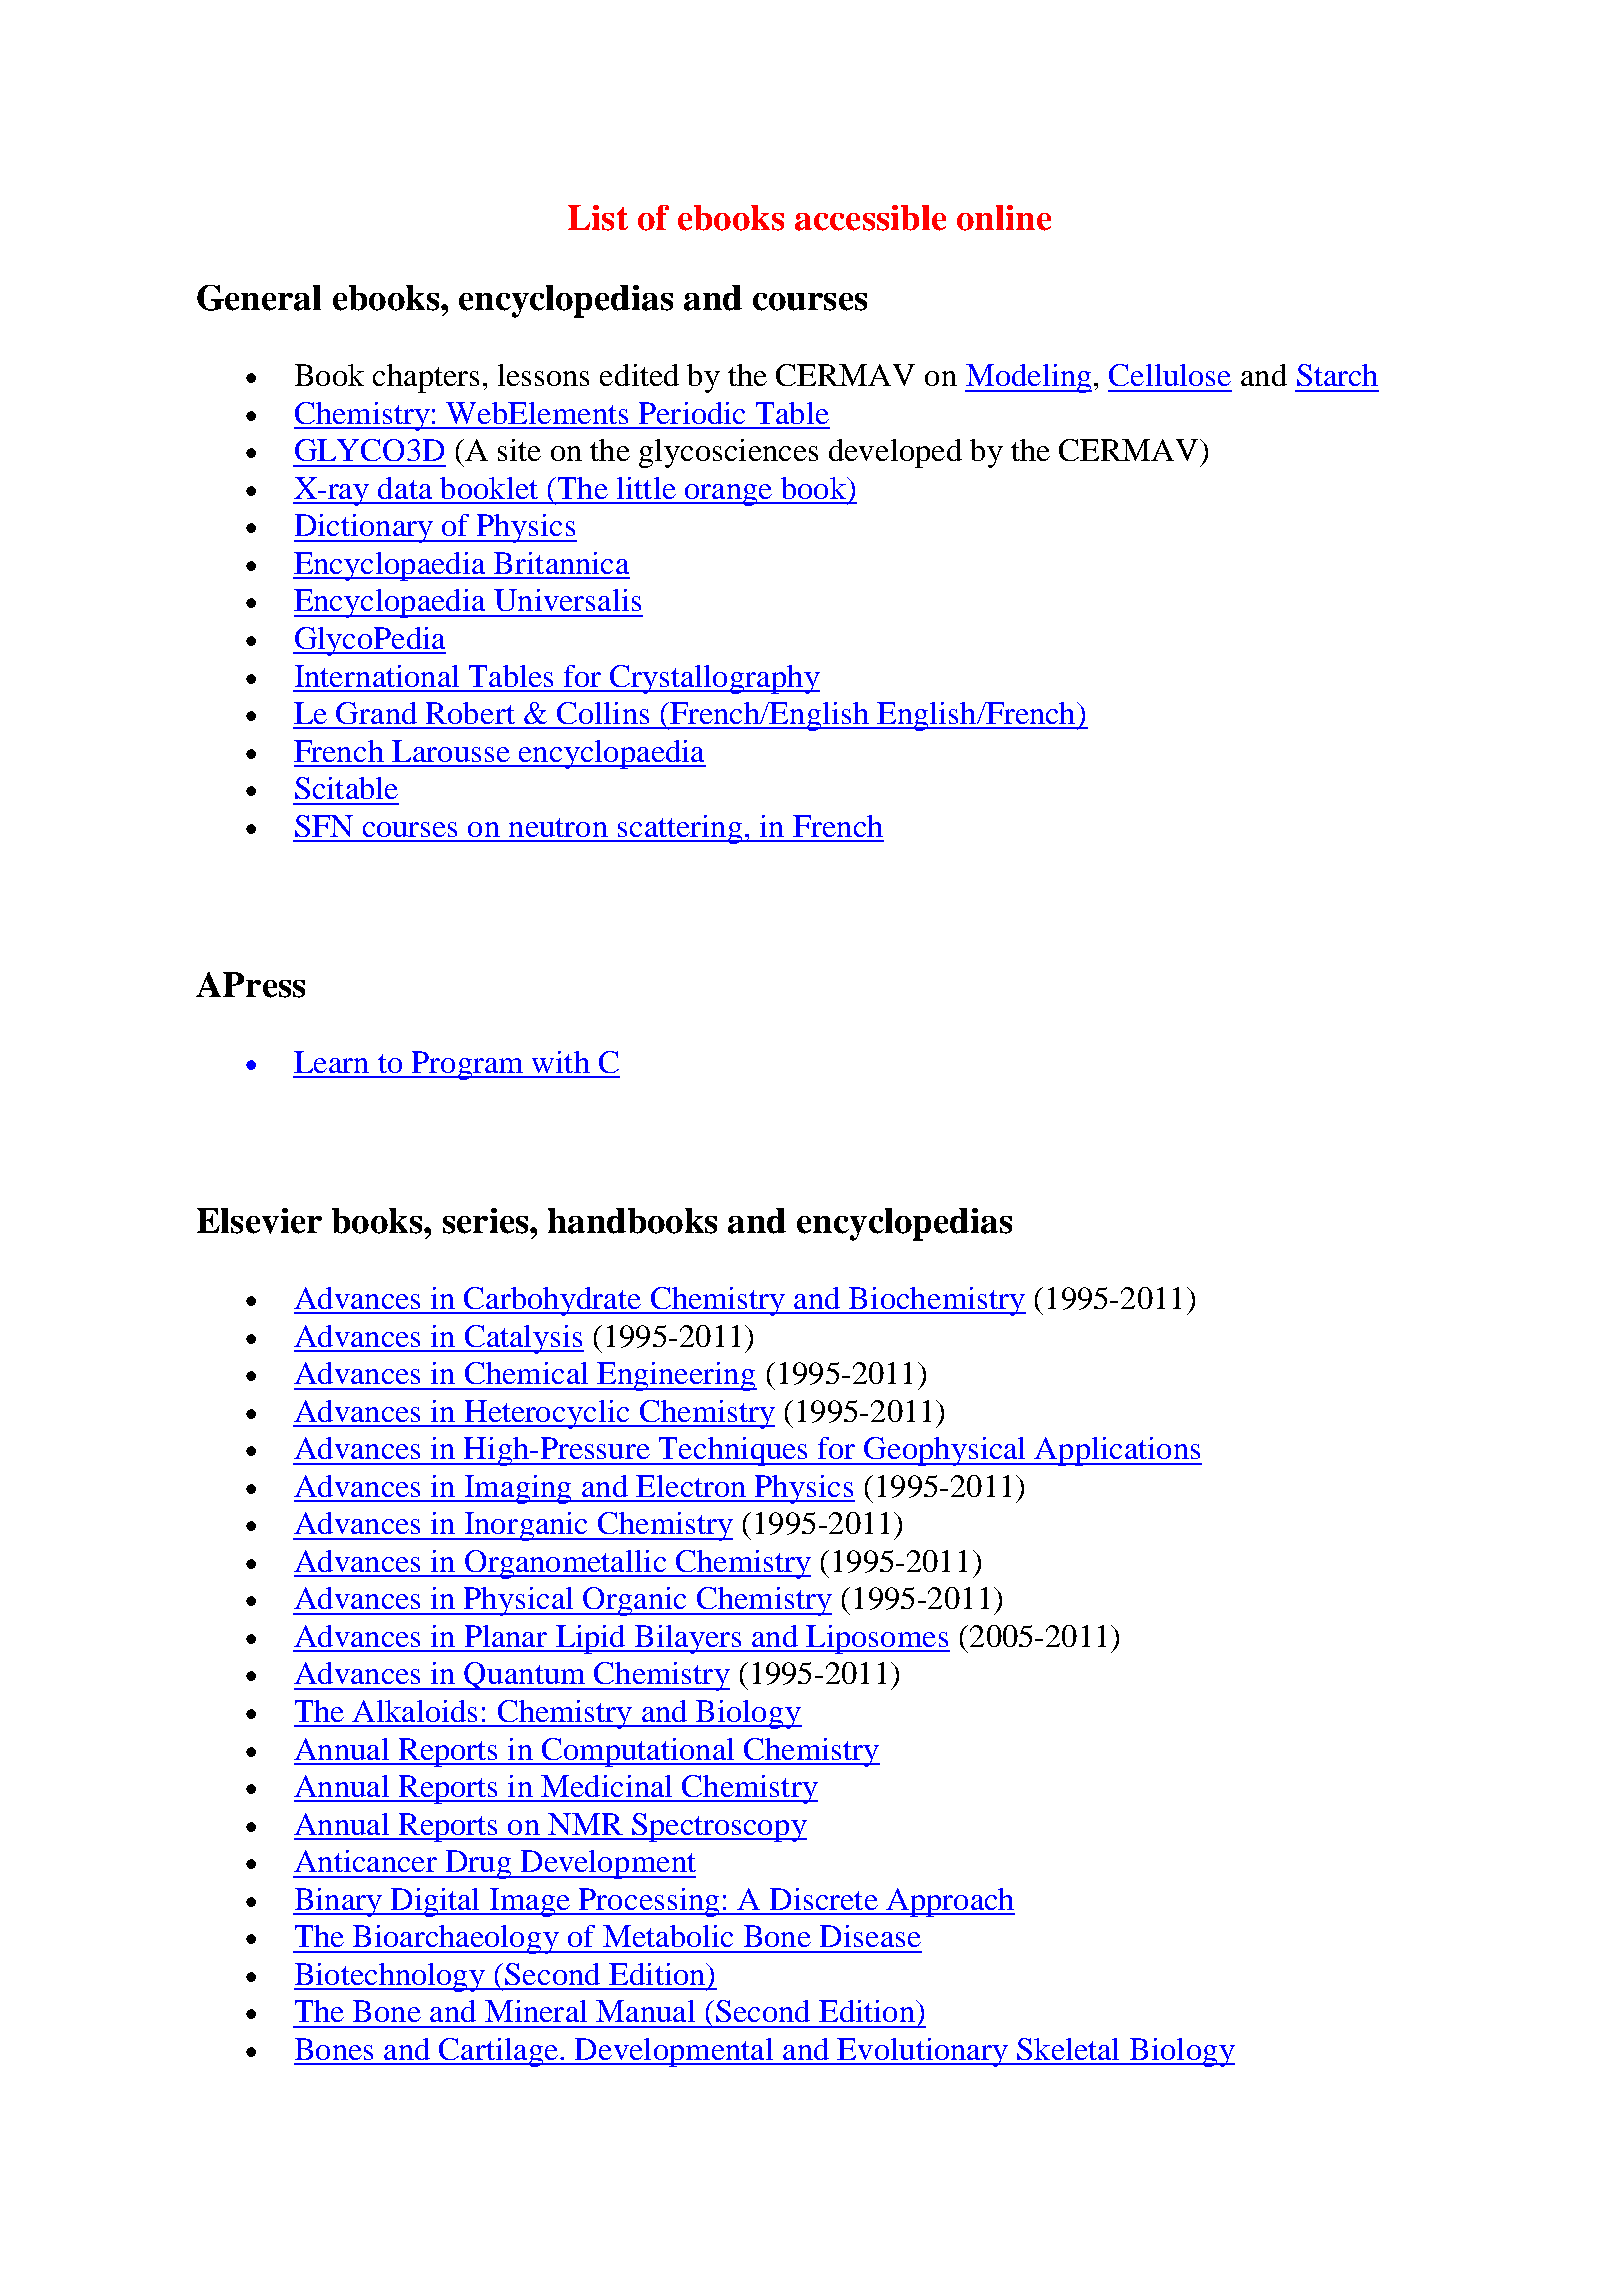 This document has width=1619, height=2290. Describe the element at coordinates (714, 679) in the document. I see `Crystallography` at that location.
